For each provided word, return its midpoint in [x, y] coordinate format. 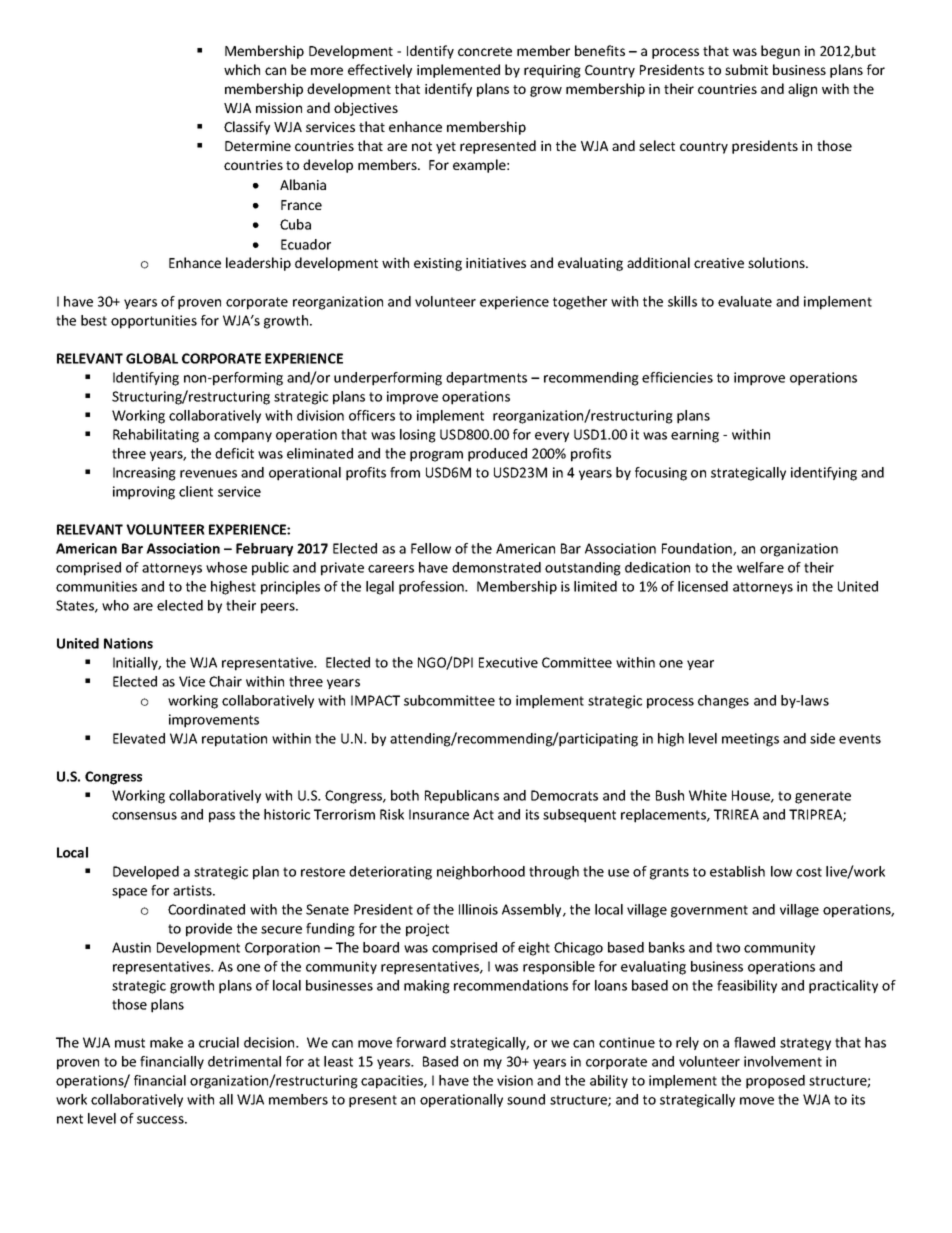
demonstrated [496, 567]
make [166, 1042]
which [242, 69]
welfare [760, 567]
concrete [485, 51]
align [802, 90]
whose [226, 567]
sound [526, 1099]
